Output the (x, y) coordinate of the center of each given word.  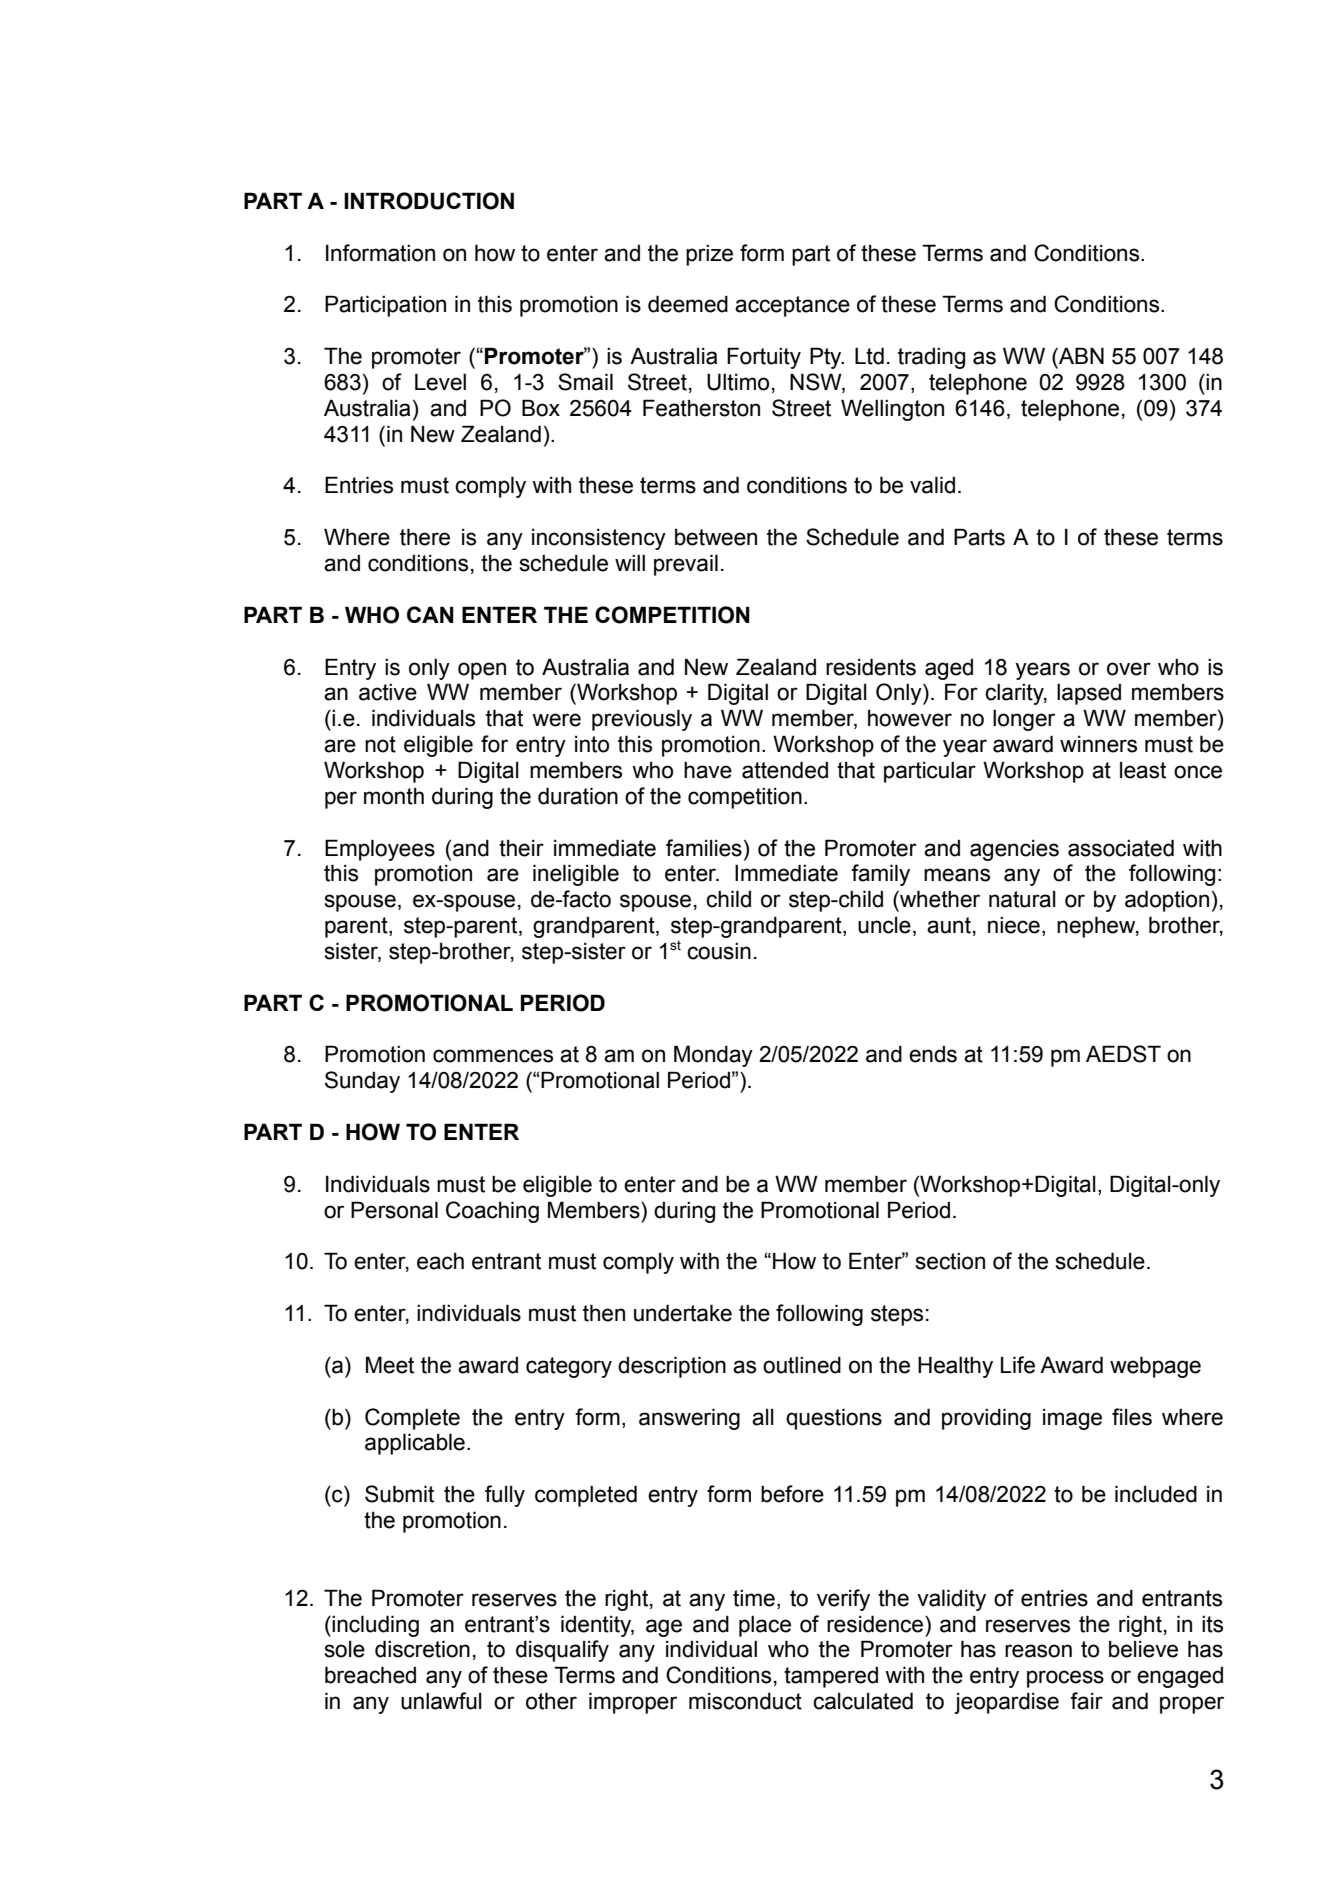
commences (493, 1056)
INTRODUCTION (429, 201)
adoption (1167, 901)
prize (709, 255)
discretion (422, 1649)
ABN (1080, 355)
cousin (719, 951)
